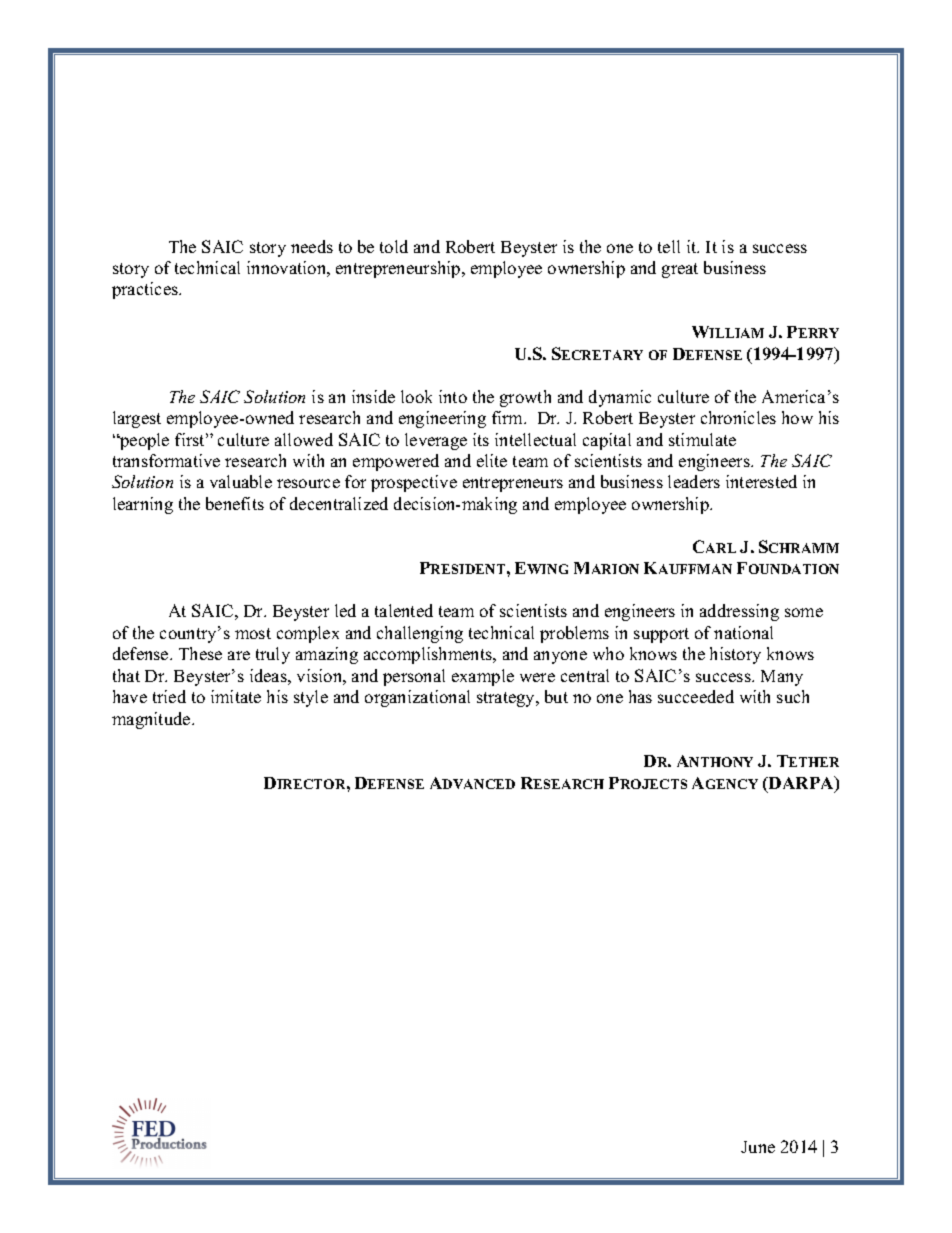 The width and height of the screenshot is (952, 1233). I want to click on imitate, so click(236, 696).
